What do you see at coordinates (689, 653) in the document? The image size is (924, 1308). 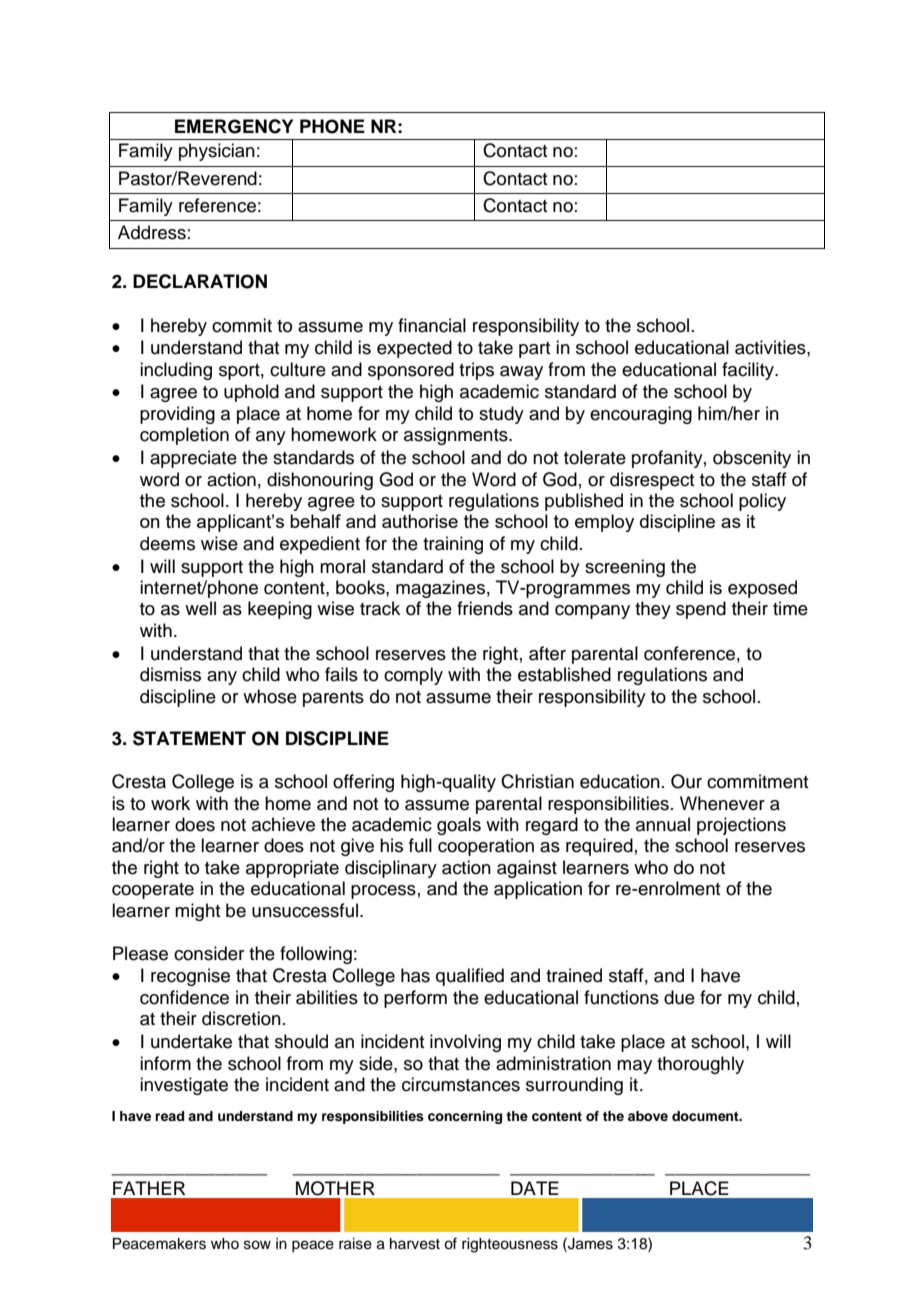 I see `conference` at bounding box center [689, 653].
